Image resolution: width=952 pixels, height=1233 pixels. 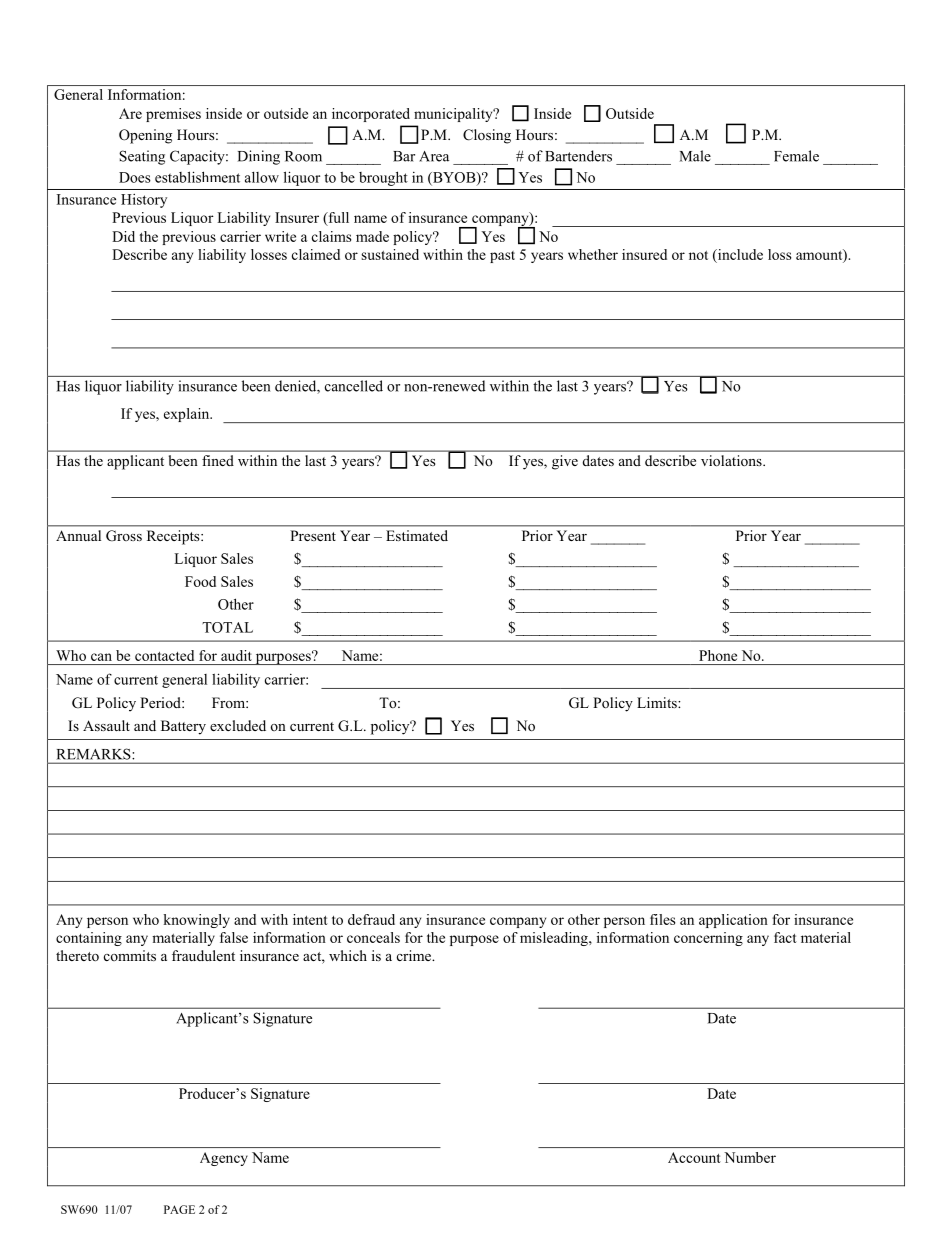 I want to click on concerning, so click(x=708, y=939).
